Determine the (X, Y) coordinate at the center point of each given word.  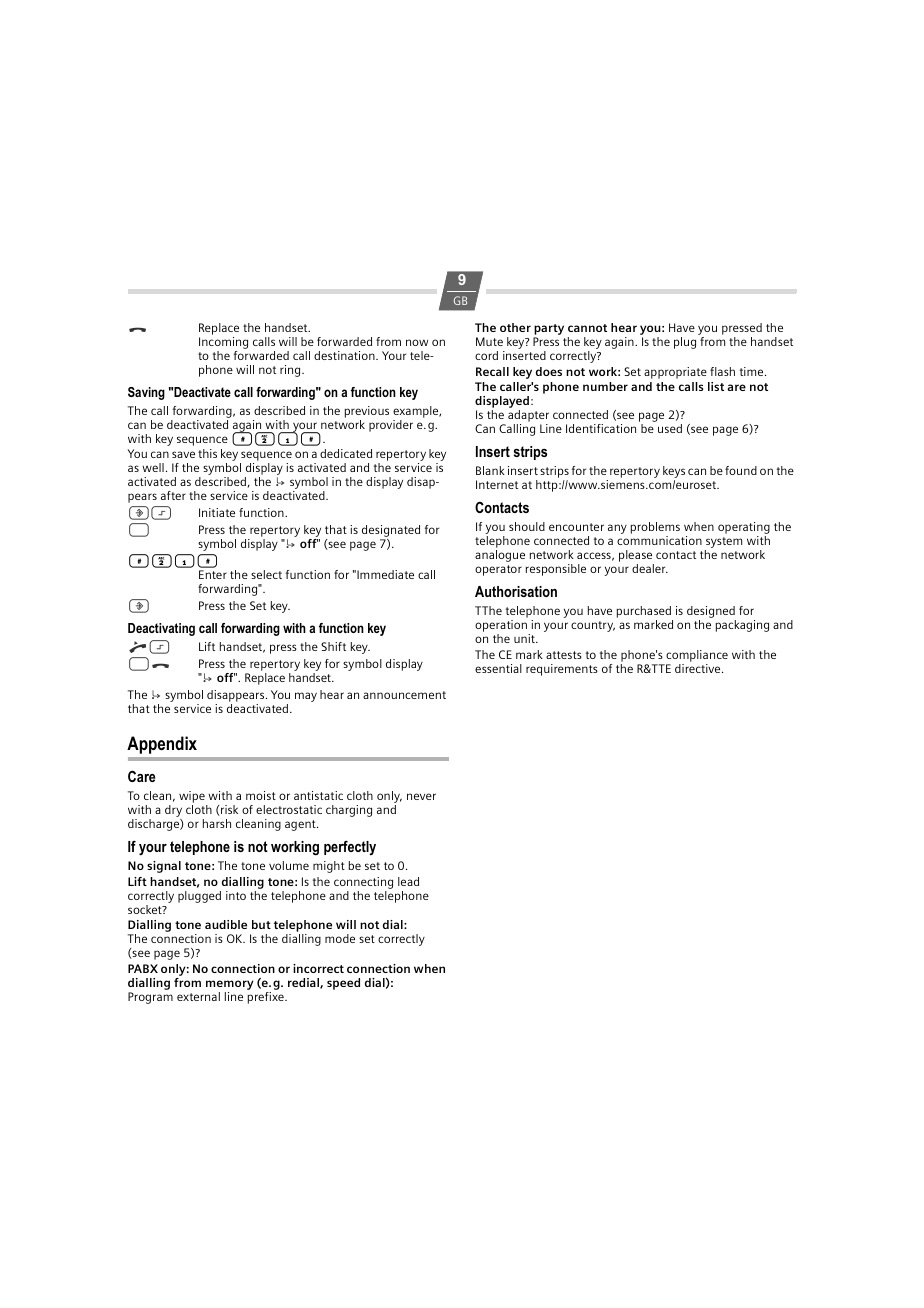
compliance (697, 656)
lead (408, 881)
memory (229, 985)
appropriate (675, 373)
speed (343, 984)
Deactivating (161, 629)
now (417, 342)
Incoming (223, 344)
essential (498, 668)
